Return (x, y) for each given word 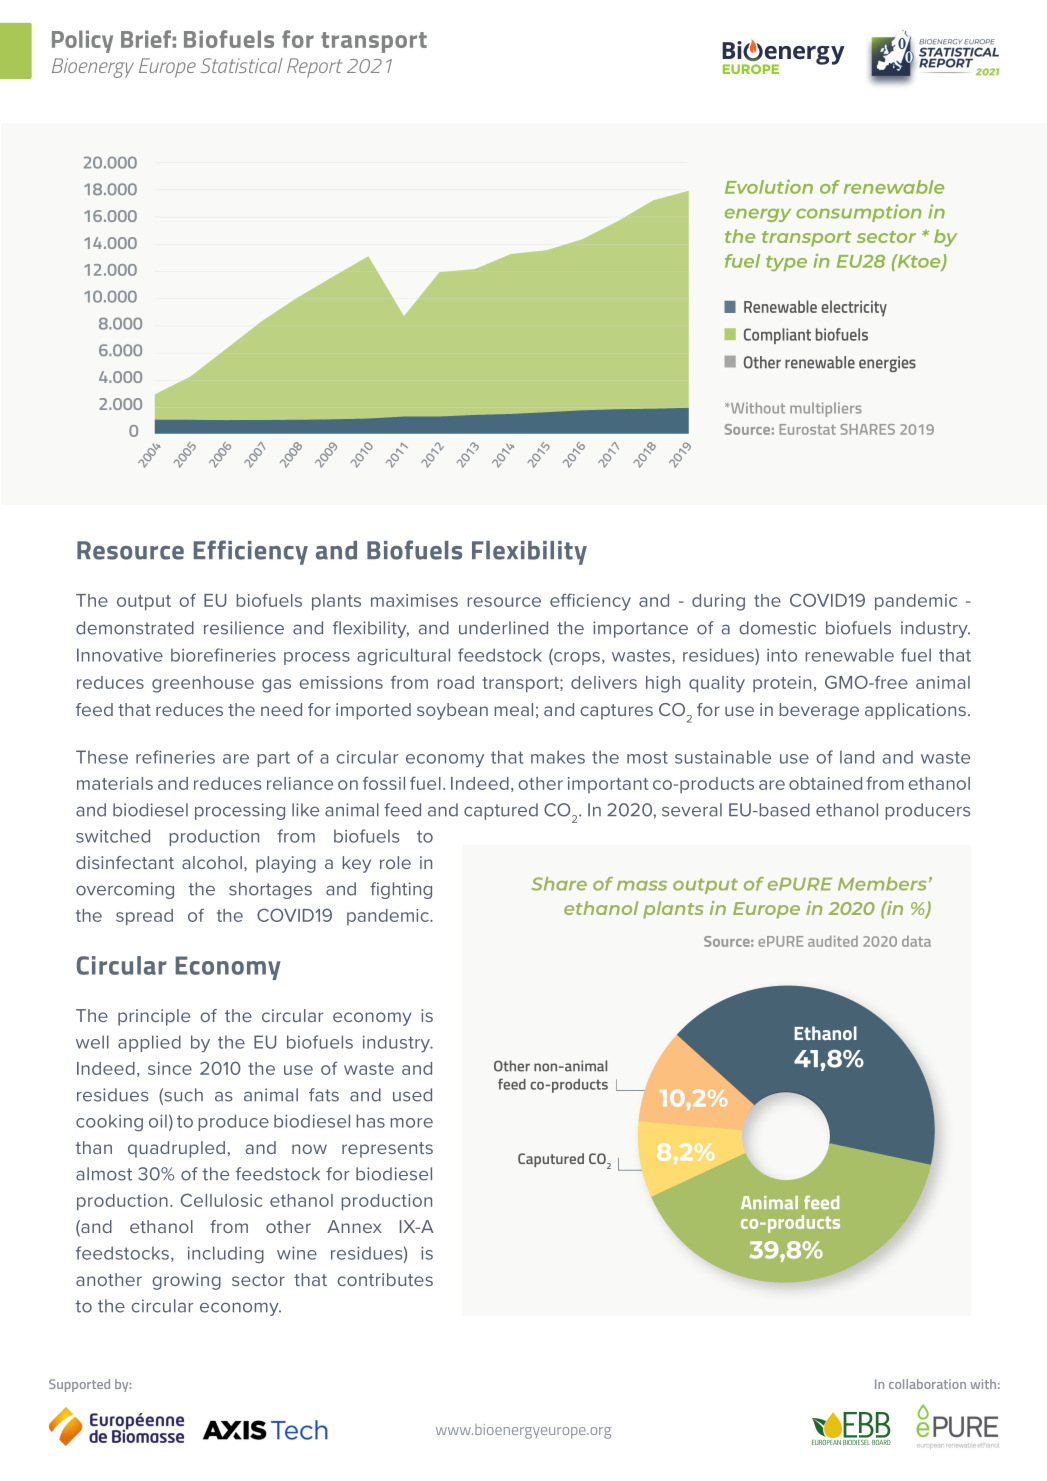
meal (514, 709)
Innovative (120, 655)
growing (186, 1281)
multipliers (826, 409)
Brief (146, 39)
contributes (385, 1279)
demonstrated (135, 628)
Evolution (769, 186)
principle (154, 1017)
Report (314, 68)
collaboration (927, 1384)
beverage (819, 711)
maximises (414, 600)
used (412, 1095)
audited (833, 941)
